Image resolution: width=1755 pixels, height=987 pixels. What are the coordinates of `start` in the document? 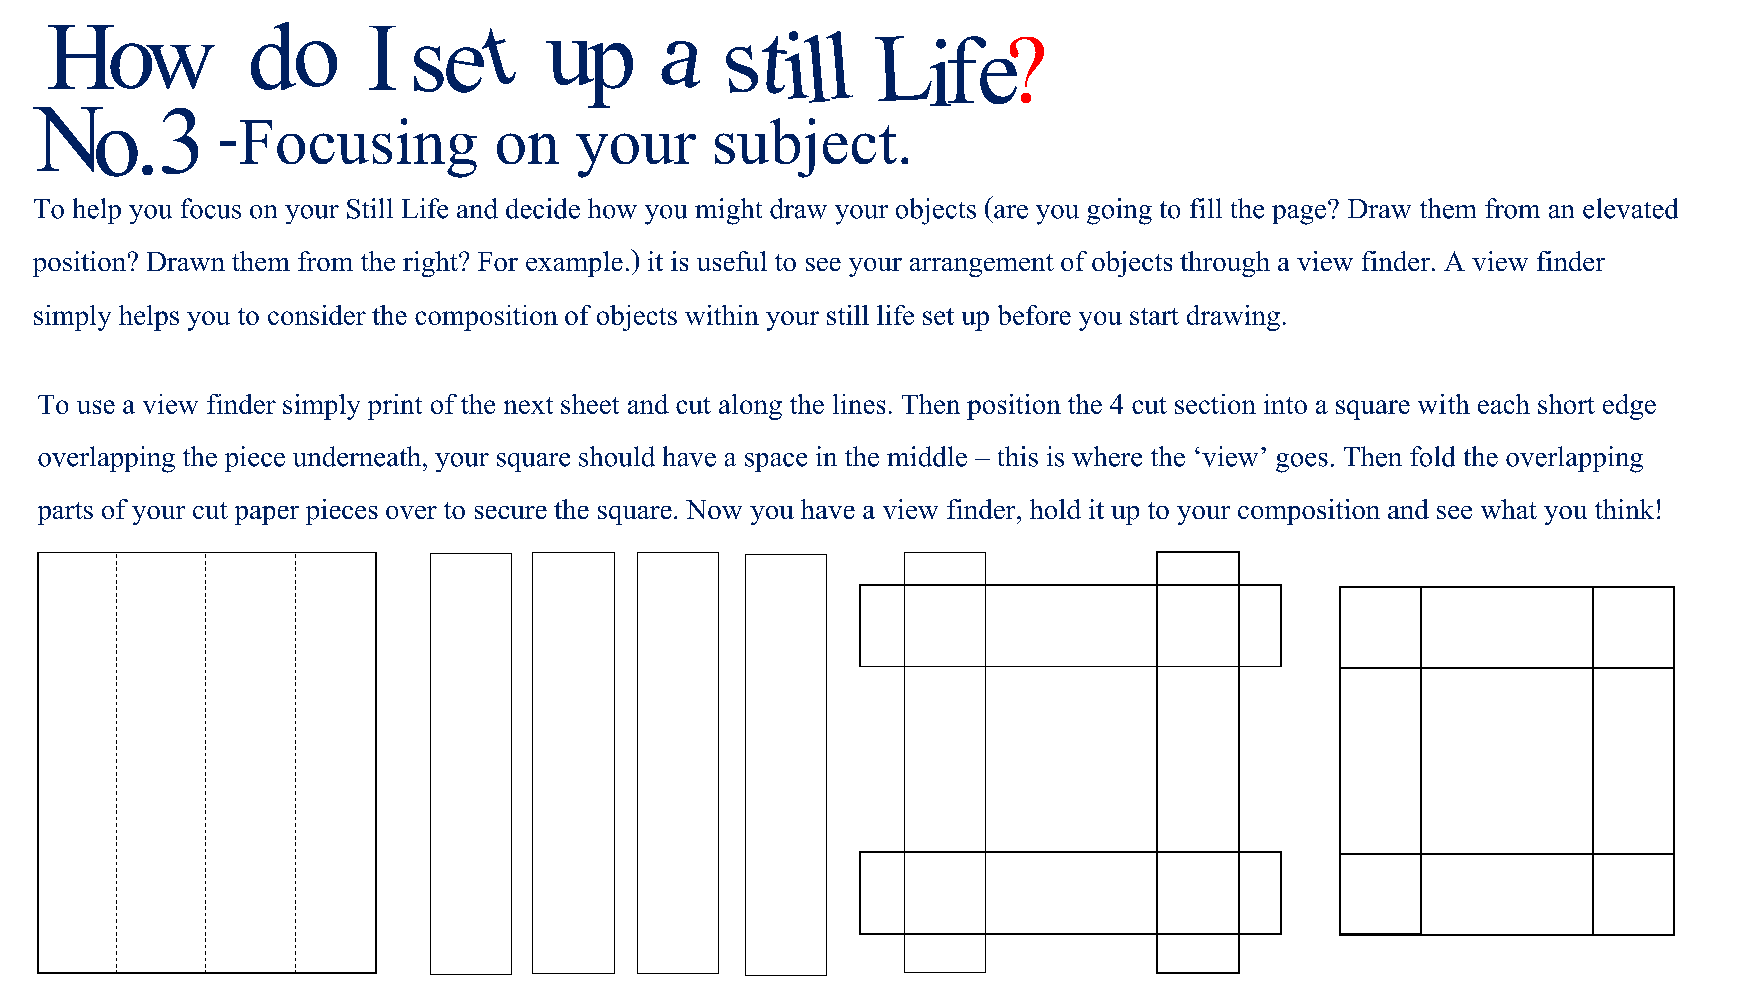 It's located at (1154, 316).
